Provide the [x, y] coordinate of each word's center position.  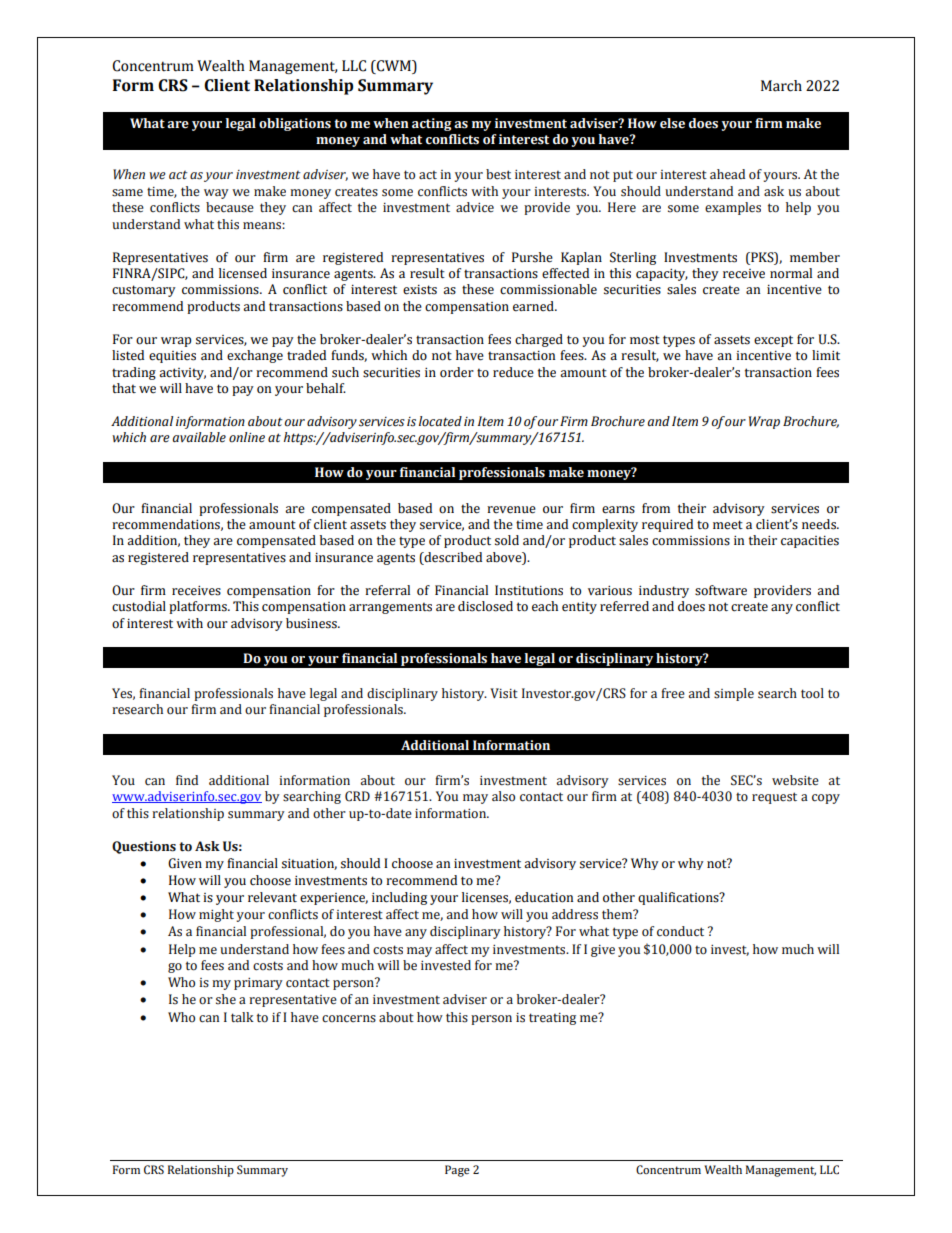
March [781, 86]
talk [242, 1017]
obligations [295, 124]
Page [457, 1171]
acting [432, 124]
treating [552, 1019]
